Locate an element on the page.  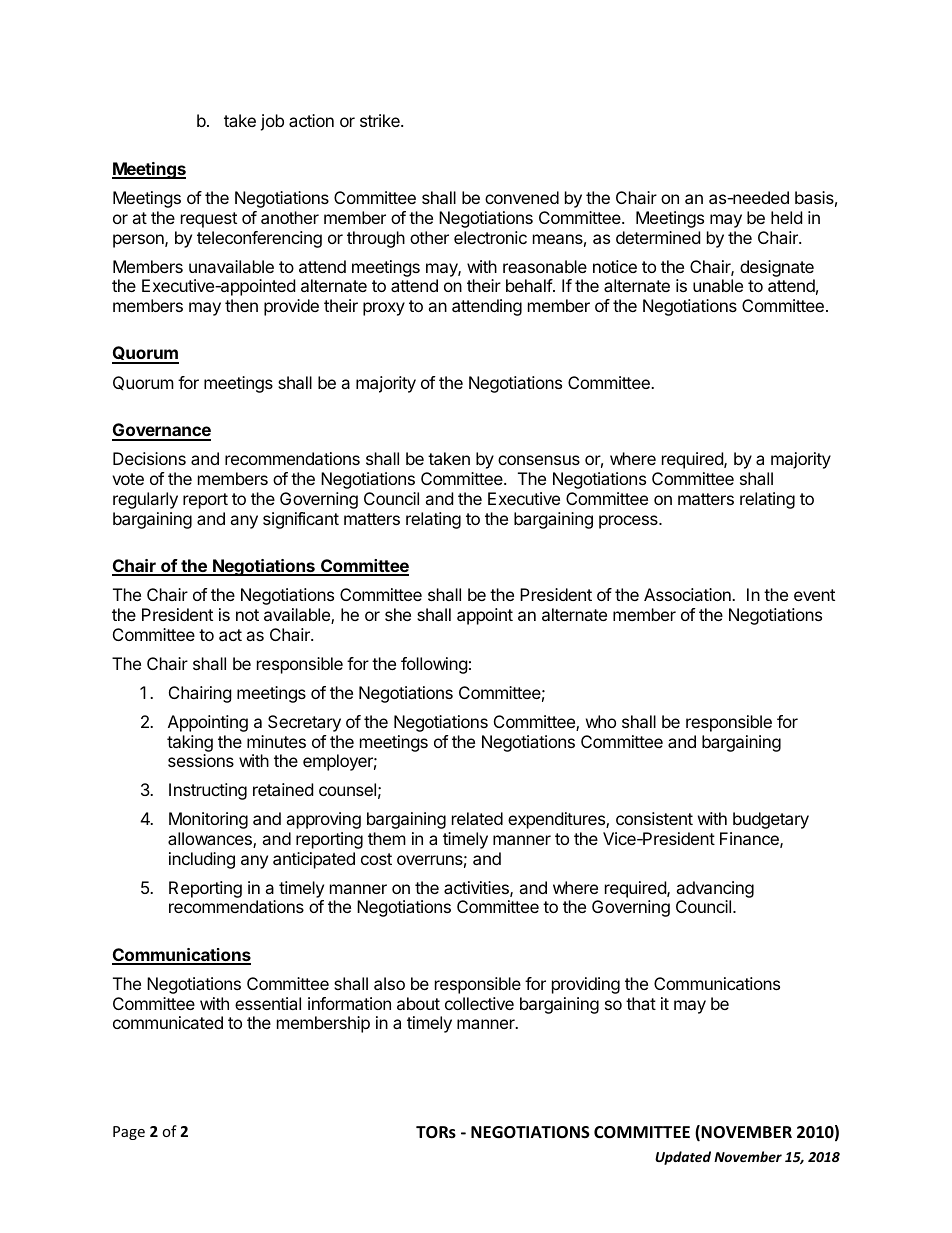
advancing is located at coordinates (715, 889).
